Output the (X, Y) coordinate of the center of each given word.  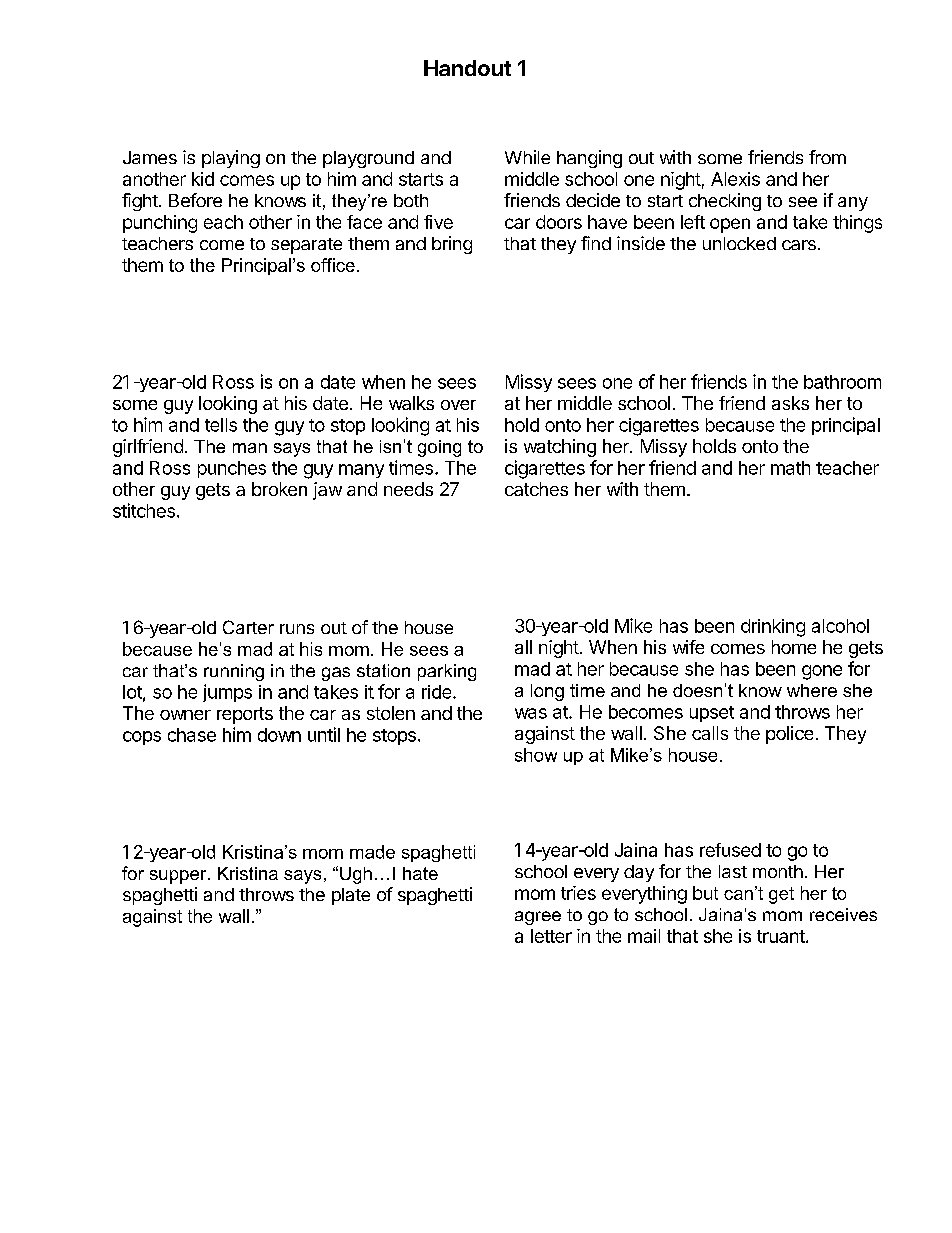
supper (179, 877)
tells (221, 425)
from (827, 157)
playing (231, 159)
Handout (467, 68)
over (458, 405)
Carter (248, 627)
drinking (773, 628)
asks (790, 403)
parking (447, 672)
